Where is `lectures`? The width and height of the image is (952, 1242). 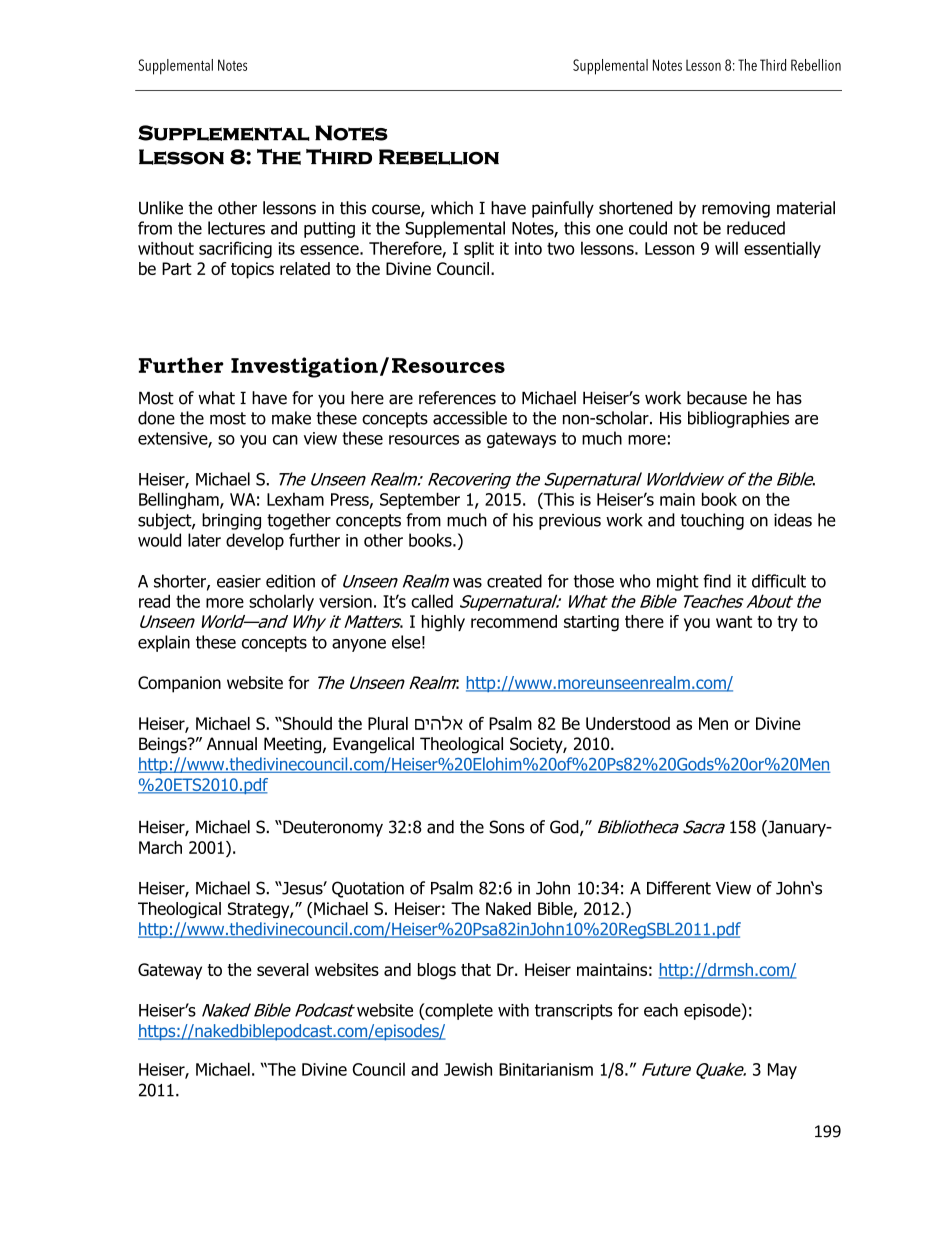 lectures is located at coordinates (236, 228).
